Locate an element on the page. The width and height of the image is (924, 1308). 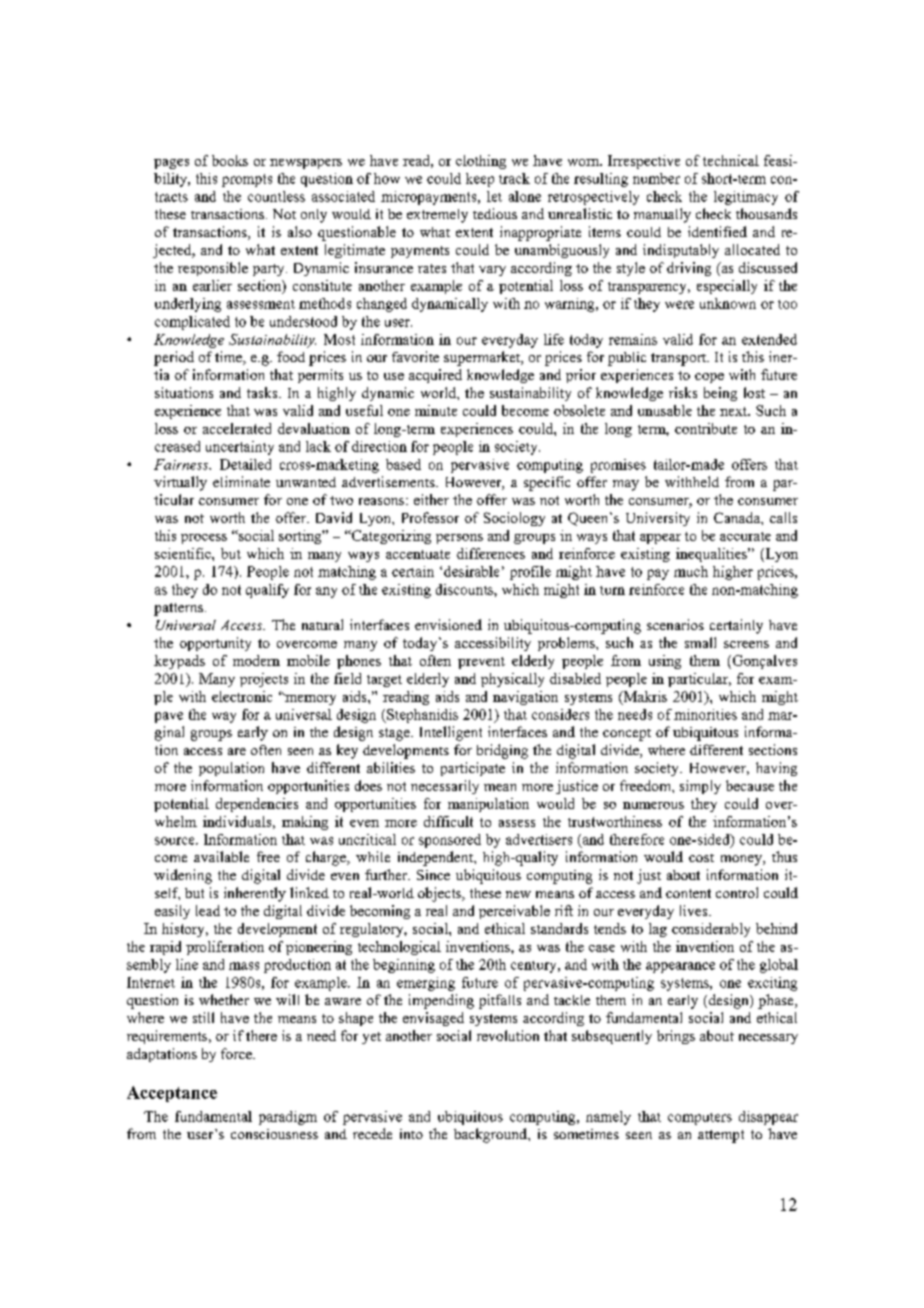
Acceptance is located at coordinates (172, 1094).
